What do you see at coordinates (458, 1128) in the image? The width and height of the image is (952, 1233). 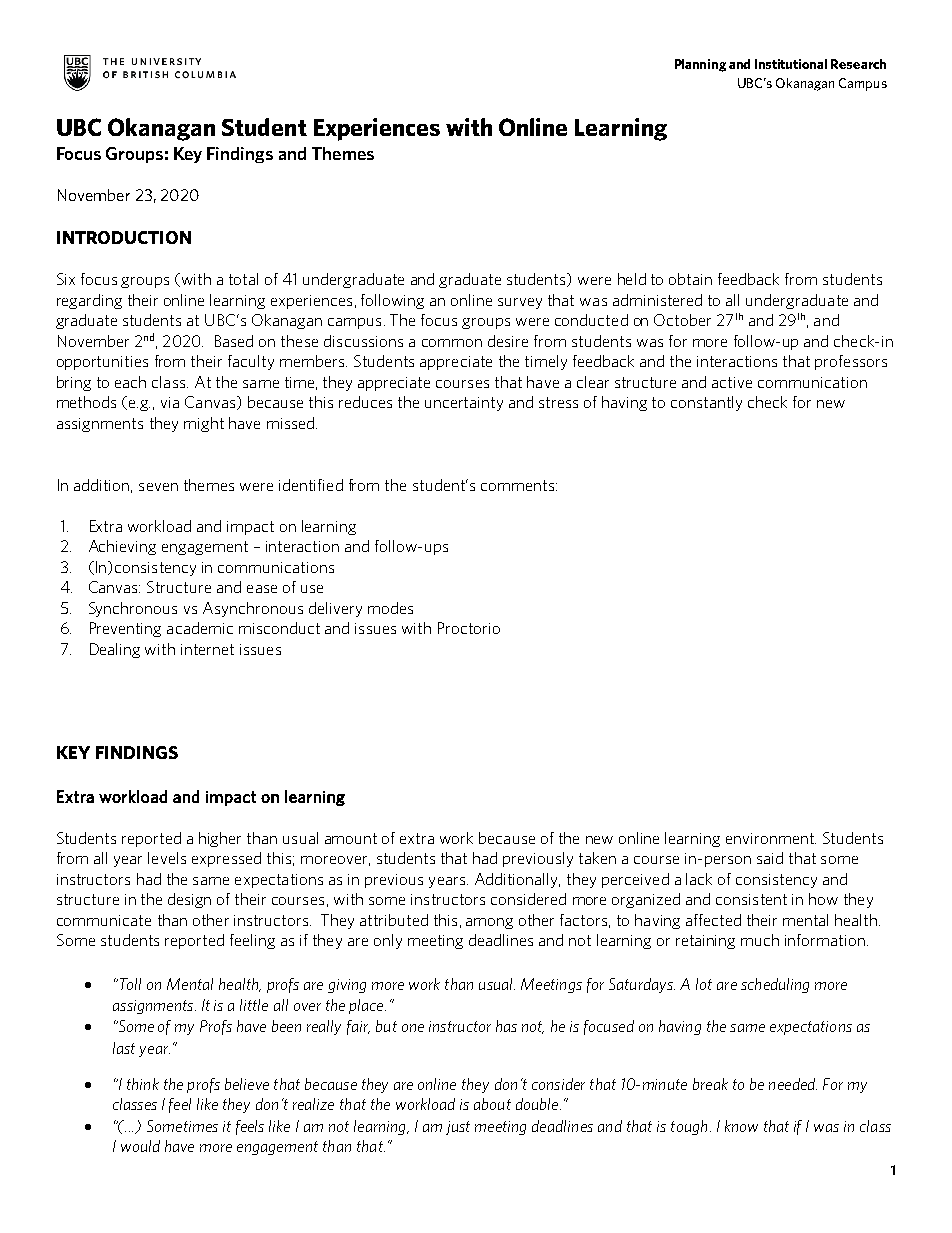 I see `just` at bounding box center [458, 1128].
